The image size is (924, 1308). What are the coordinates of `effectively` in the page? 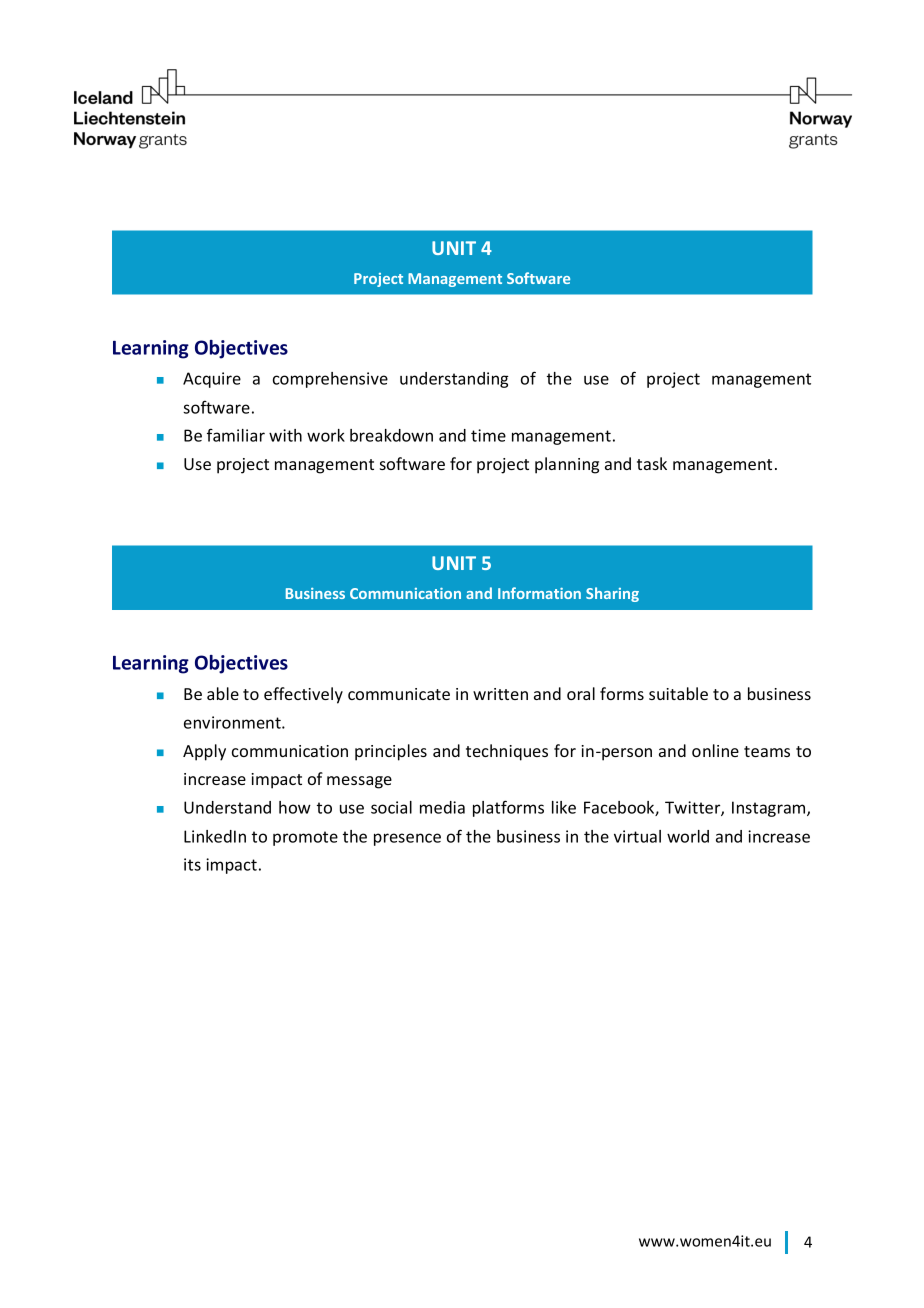 It's located at (303, 695).
